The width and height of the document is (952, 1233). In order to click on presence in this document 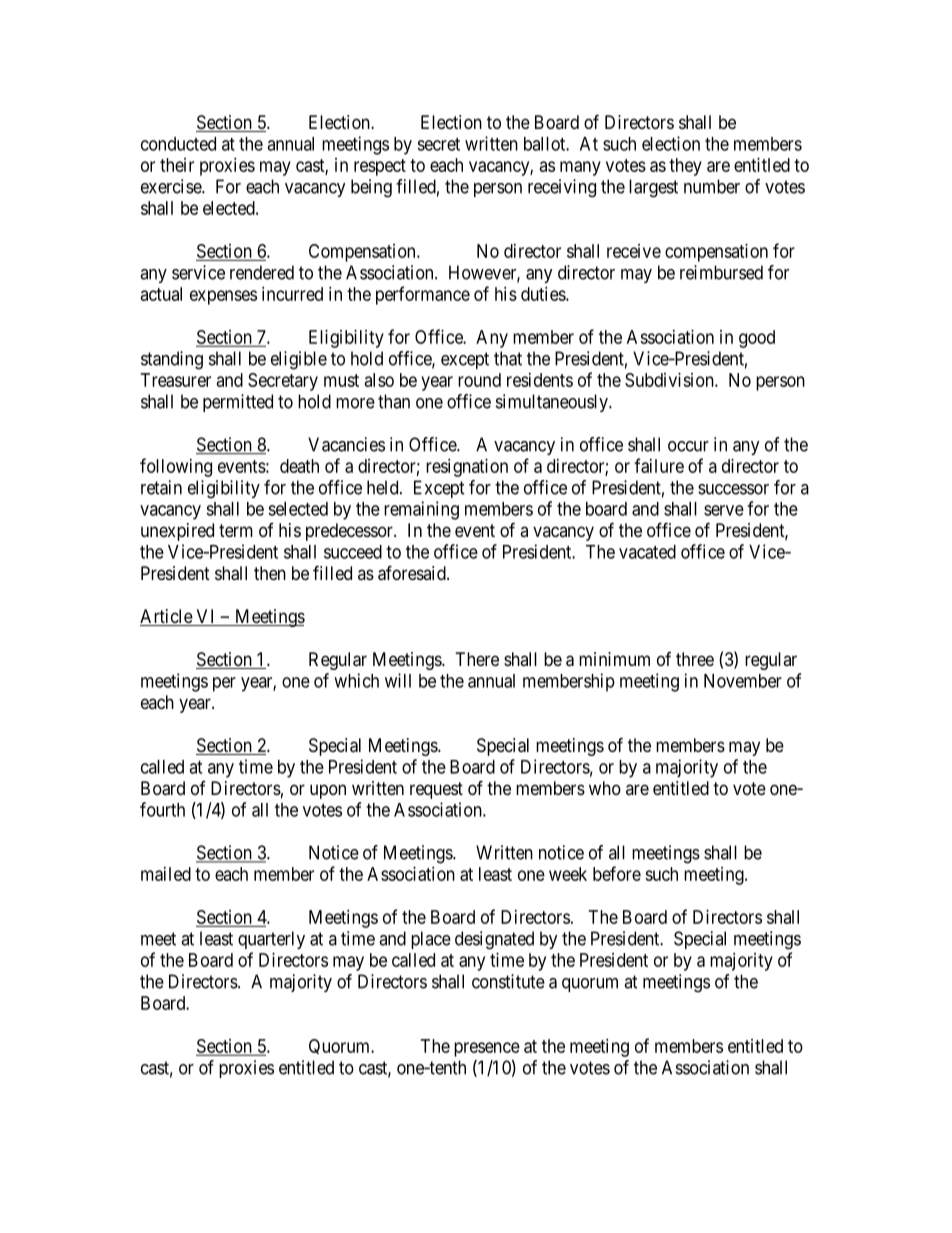, I will do `click(487, 1049)`.
